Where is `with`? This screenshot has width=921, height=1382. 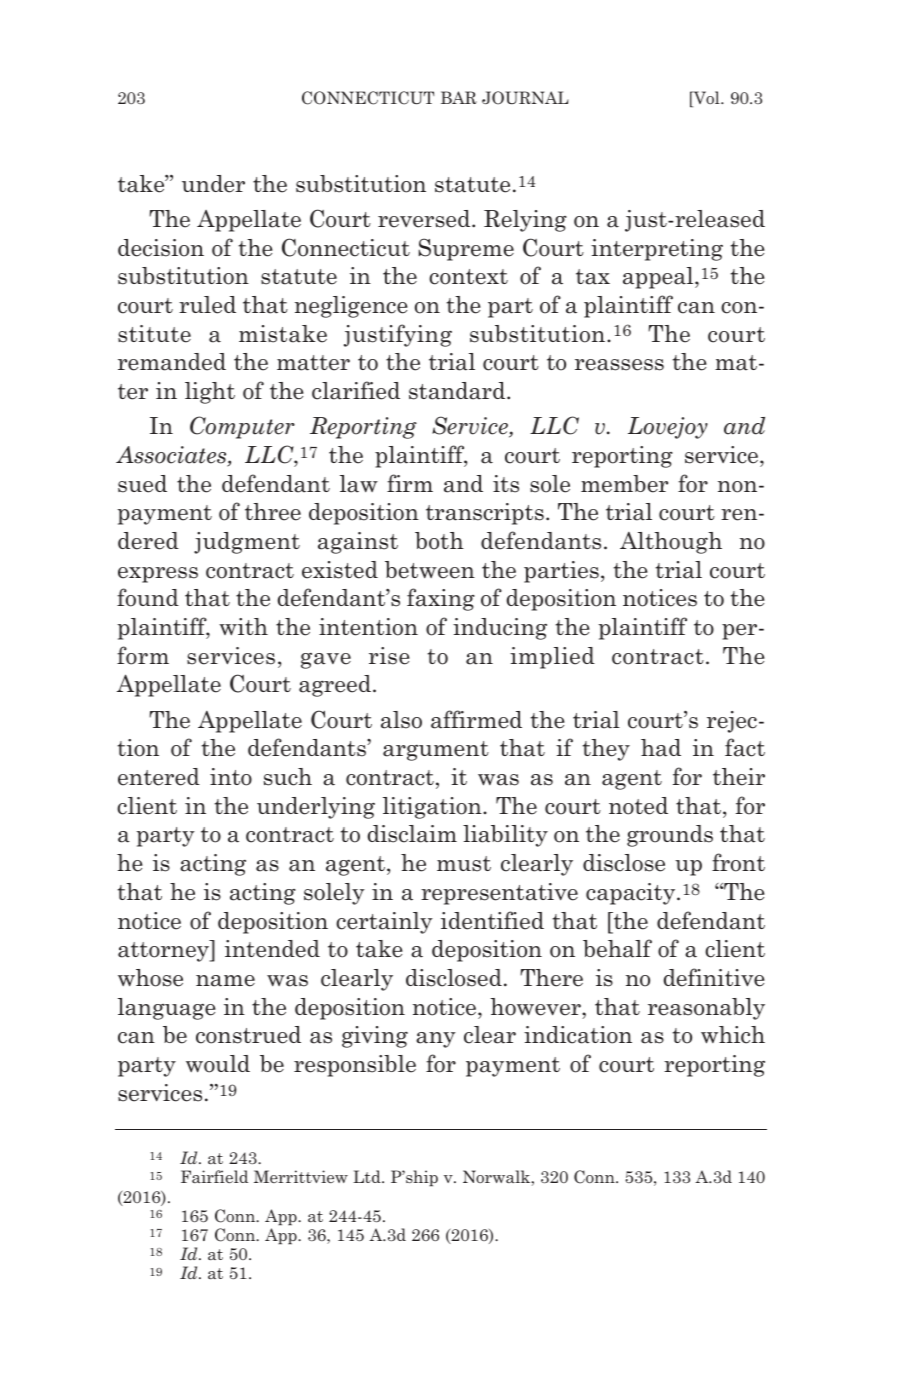 with is located at coordinates (243, 627).
